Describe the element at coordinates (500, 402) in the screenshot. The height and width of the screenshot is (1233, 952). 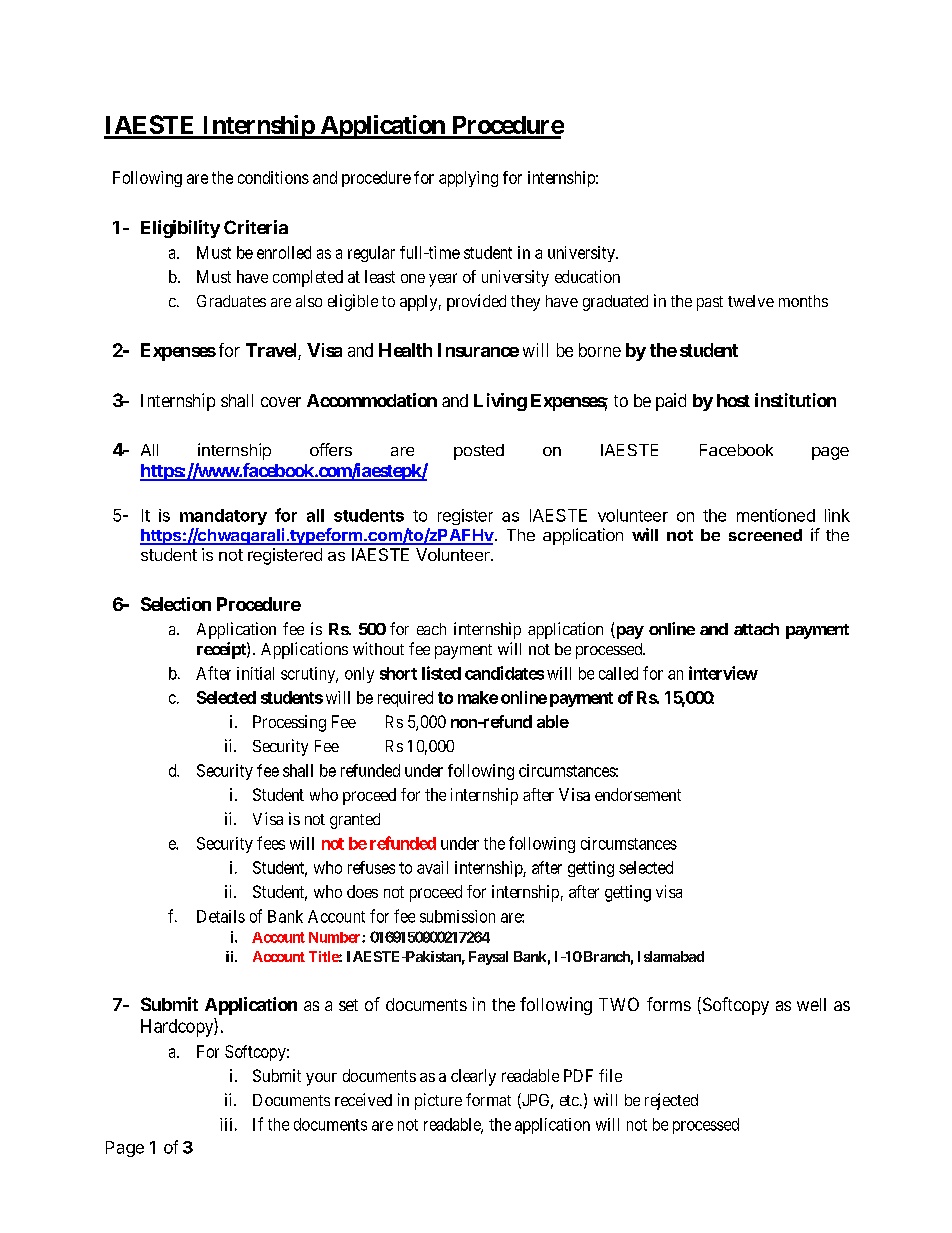
I see `Living` at that location.
